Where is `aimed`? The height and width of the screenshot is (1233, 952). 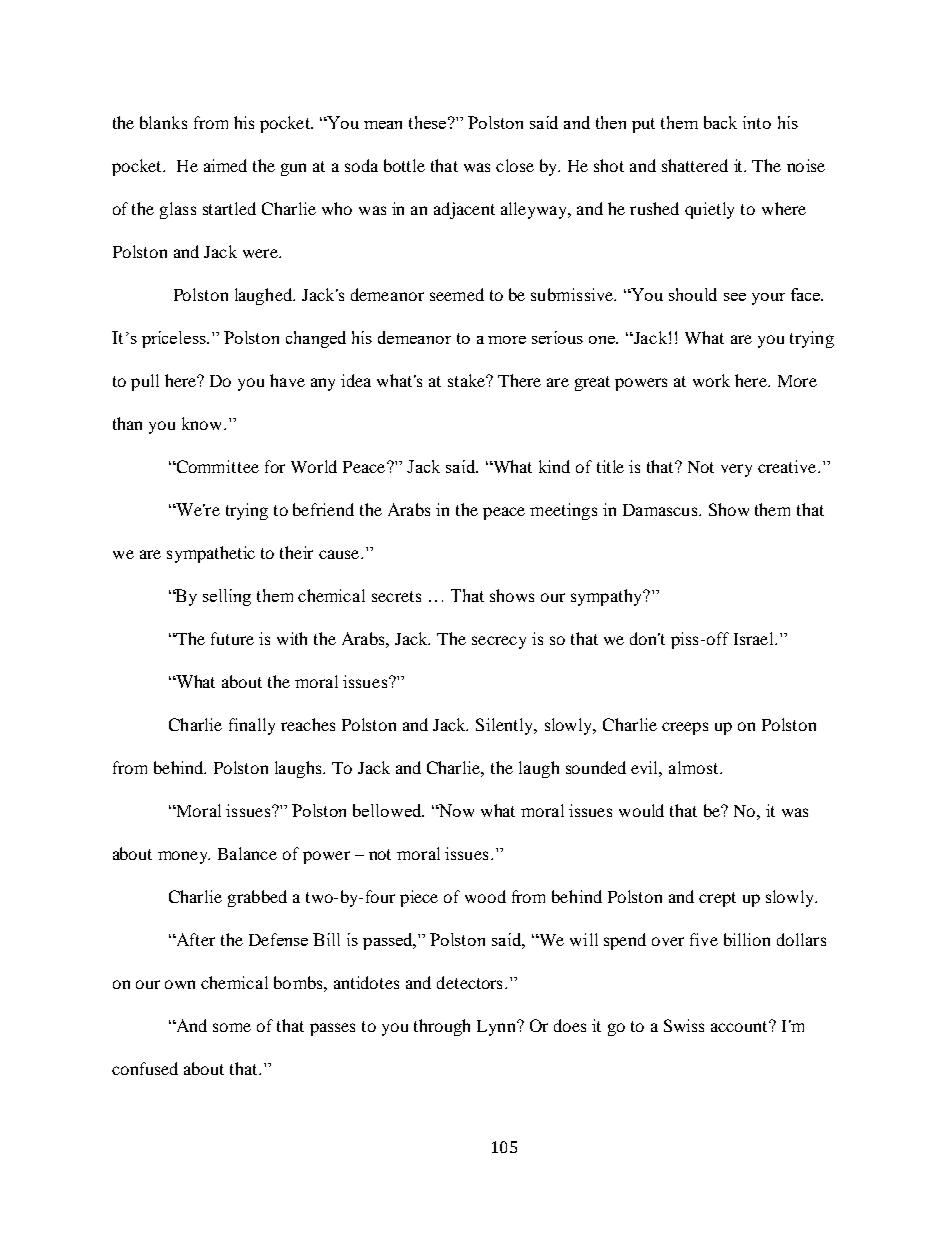
aimed is located at coordinates (225, 165).
